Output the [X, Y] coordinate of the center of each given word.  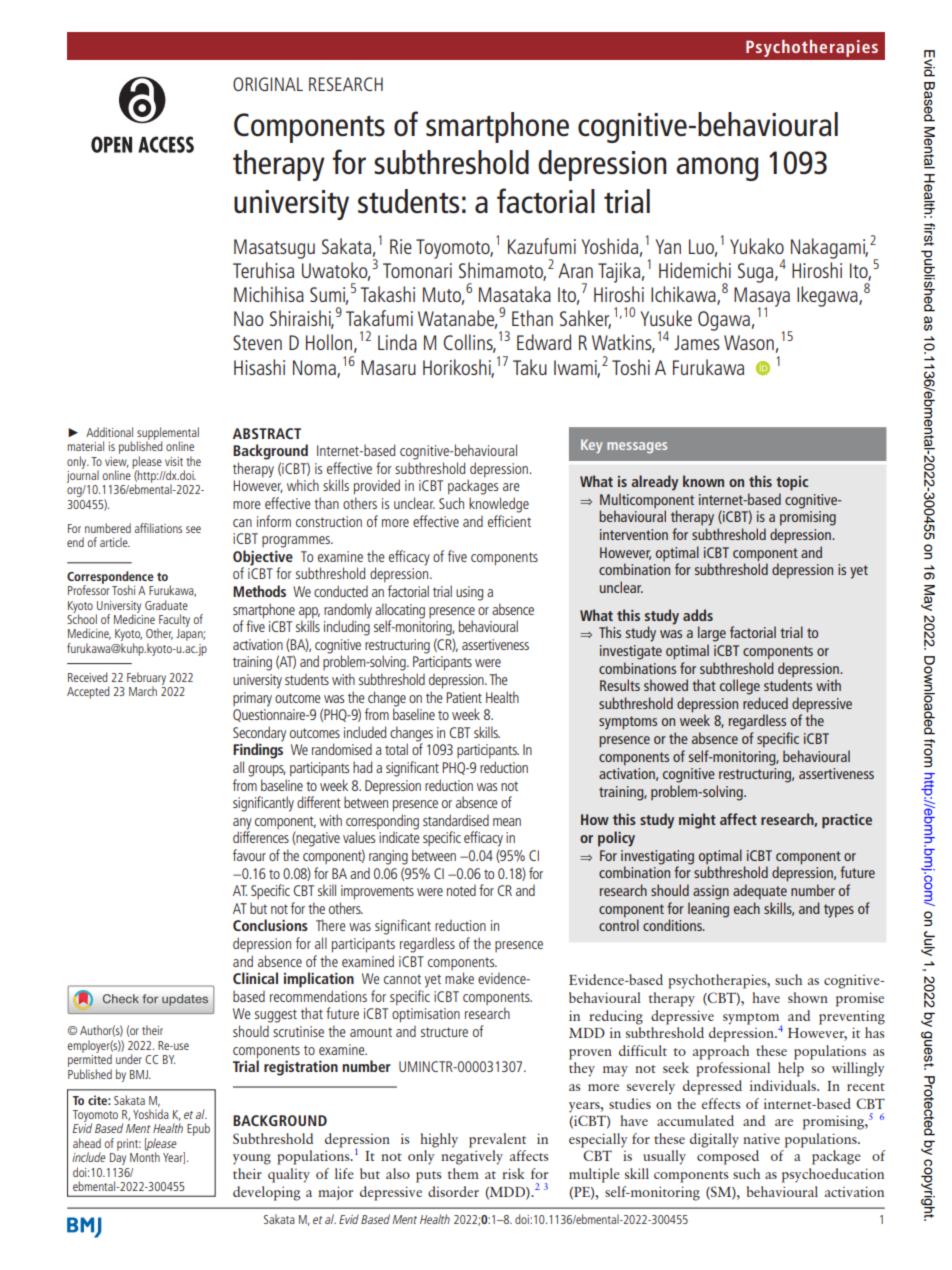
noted [461, 890]
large [712, 634]
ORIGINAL [268, 84]
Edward [544, 342]
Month [145, 1156]
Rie [401, 246]
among [717, 169]
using [469, 593]
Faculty [173, 621]
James [697, 342]
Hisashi [259, 367]
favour [249, 855]
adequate [760, 891]
